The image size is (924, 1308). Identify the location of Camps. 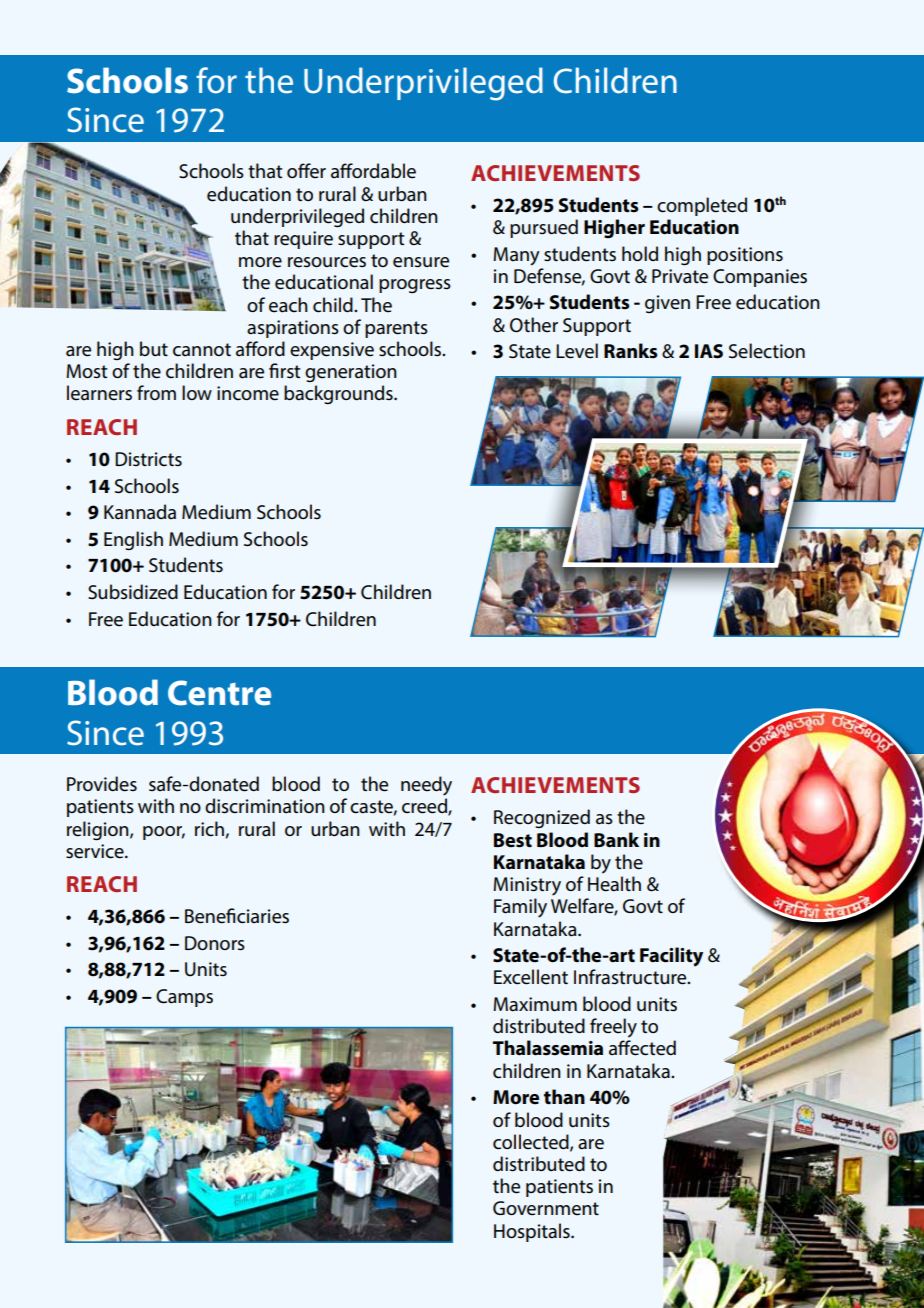
(184, 998).
